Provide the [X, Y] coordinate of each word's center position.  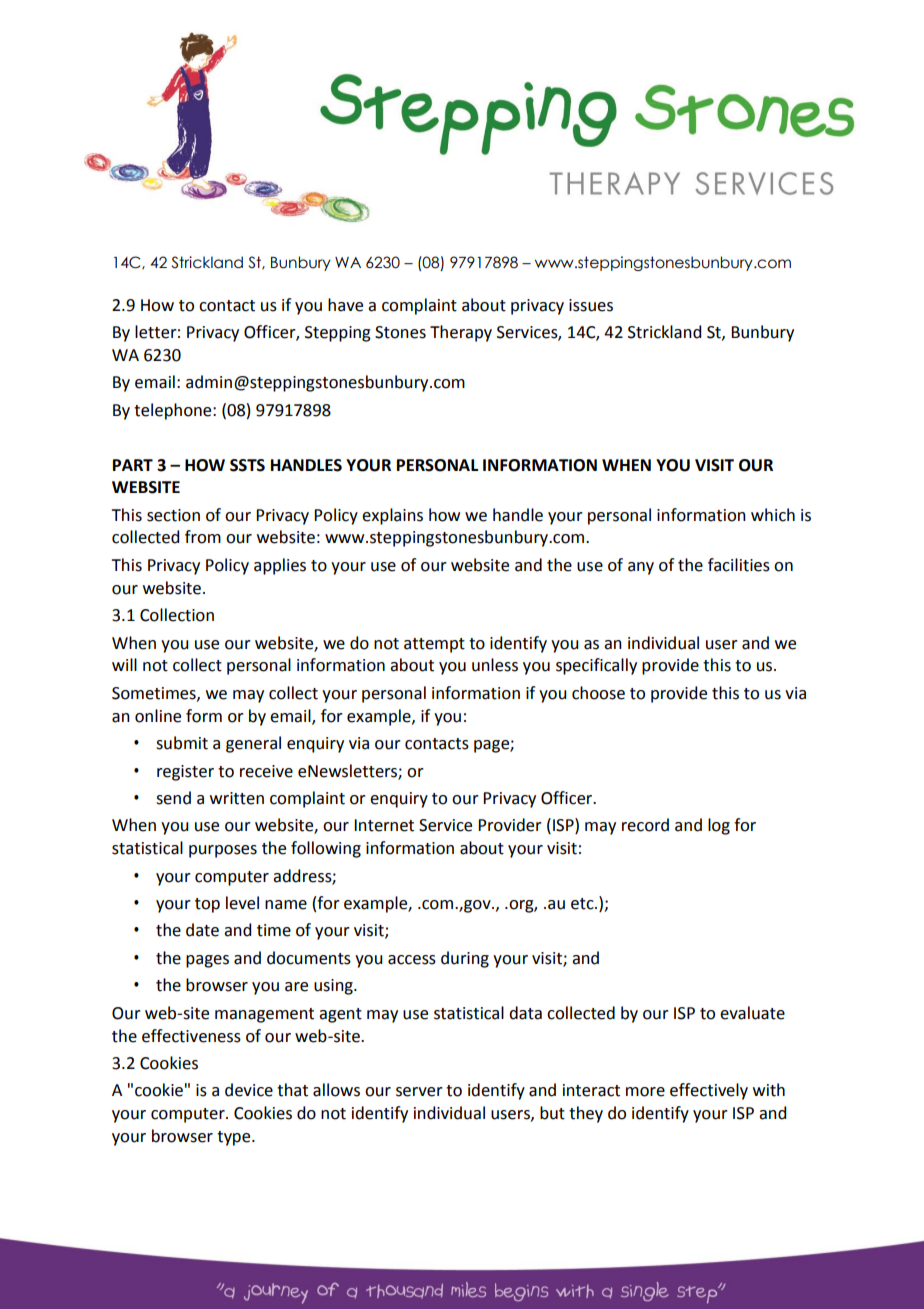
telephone [174, 411]
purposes [223, 851]
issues [591, 305]
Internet [384, 825]
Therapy [461, 333]
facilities [739, 565]
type [235, 1138]
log [719, 826]
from [203, 537]
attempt [434, 645]
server [419, 1092]
